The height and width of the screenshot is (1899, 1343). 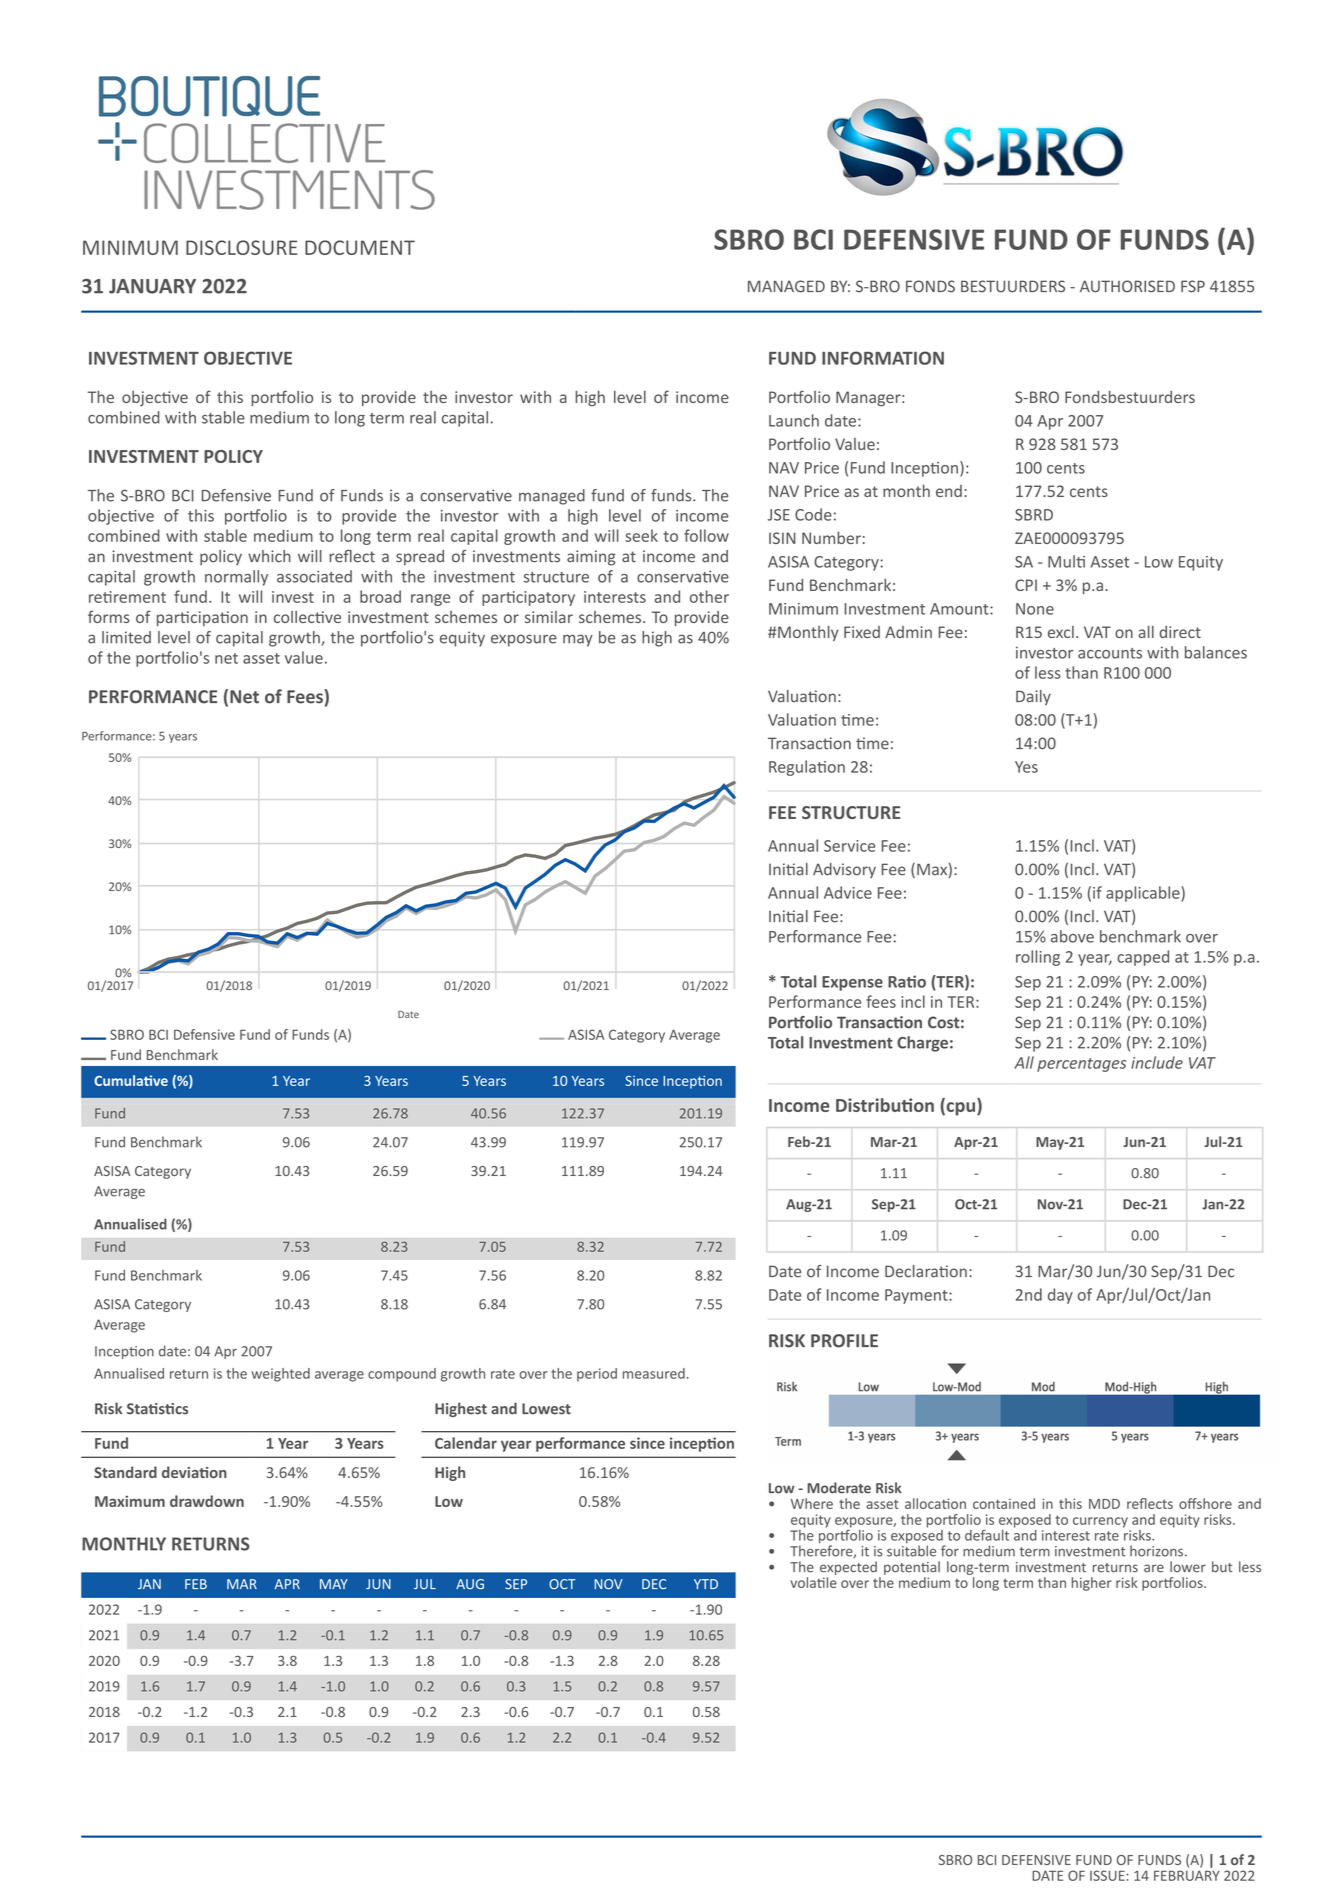 What do you see at coordinates (794, 420) in the screenshot?
I see `Launch` at bounding box center [794, 420].
